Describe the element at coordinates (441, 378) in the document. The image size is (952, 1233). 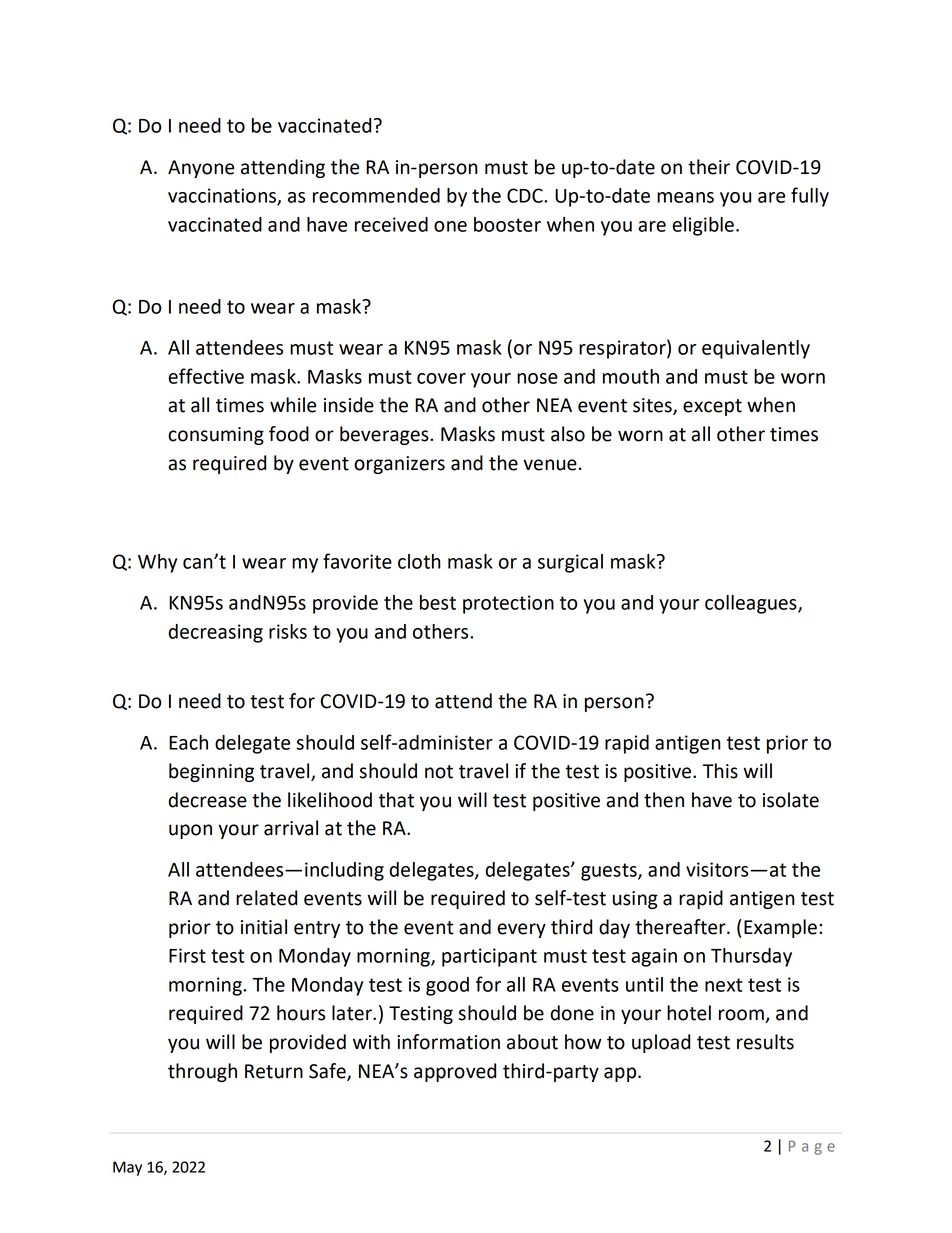
I see `cover` at that location.
